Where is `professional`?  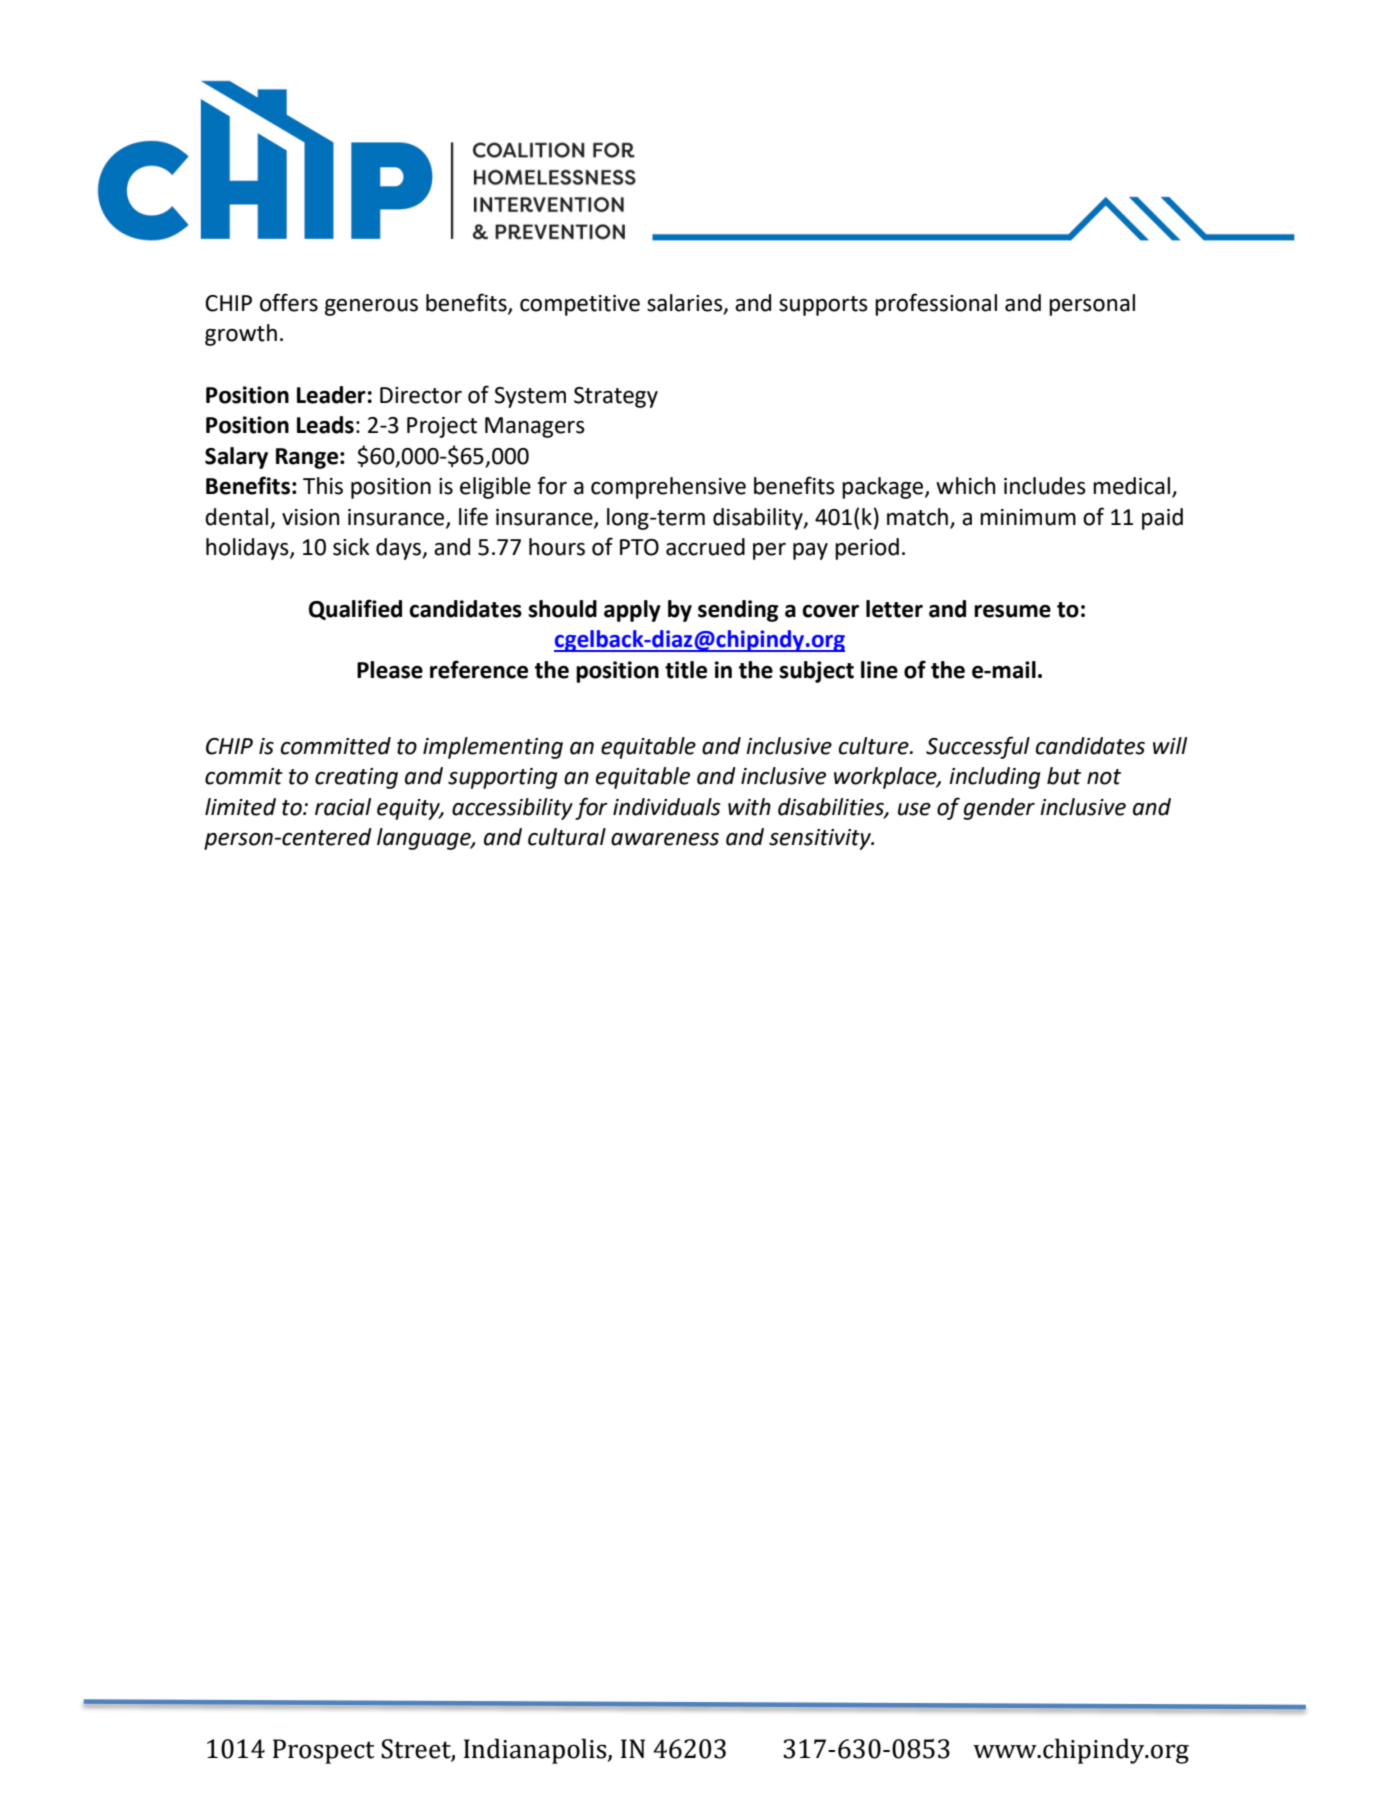 professional is located at coordinates (936, 304).
